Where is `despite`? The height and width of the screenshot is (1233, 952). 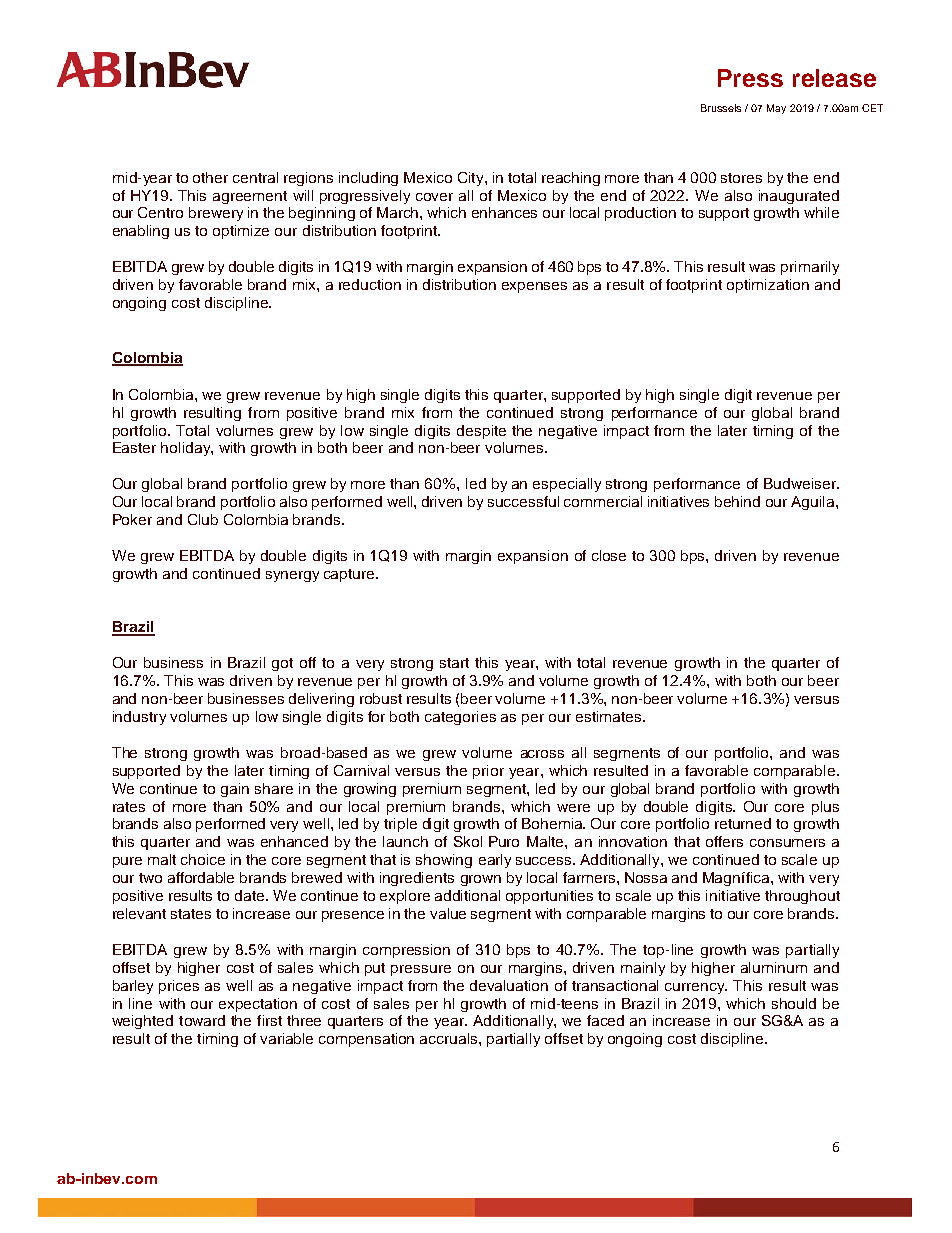 despite is located at coordinates (481, 432).
